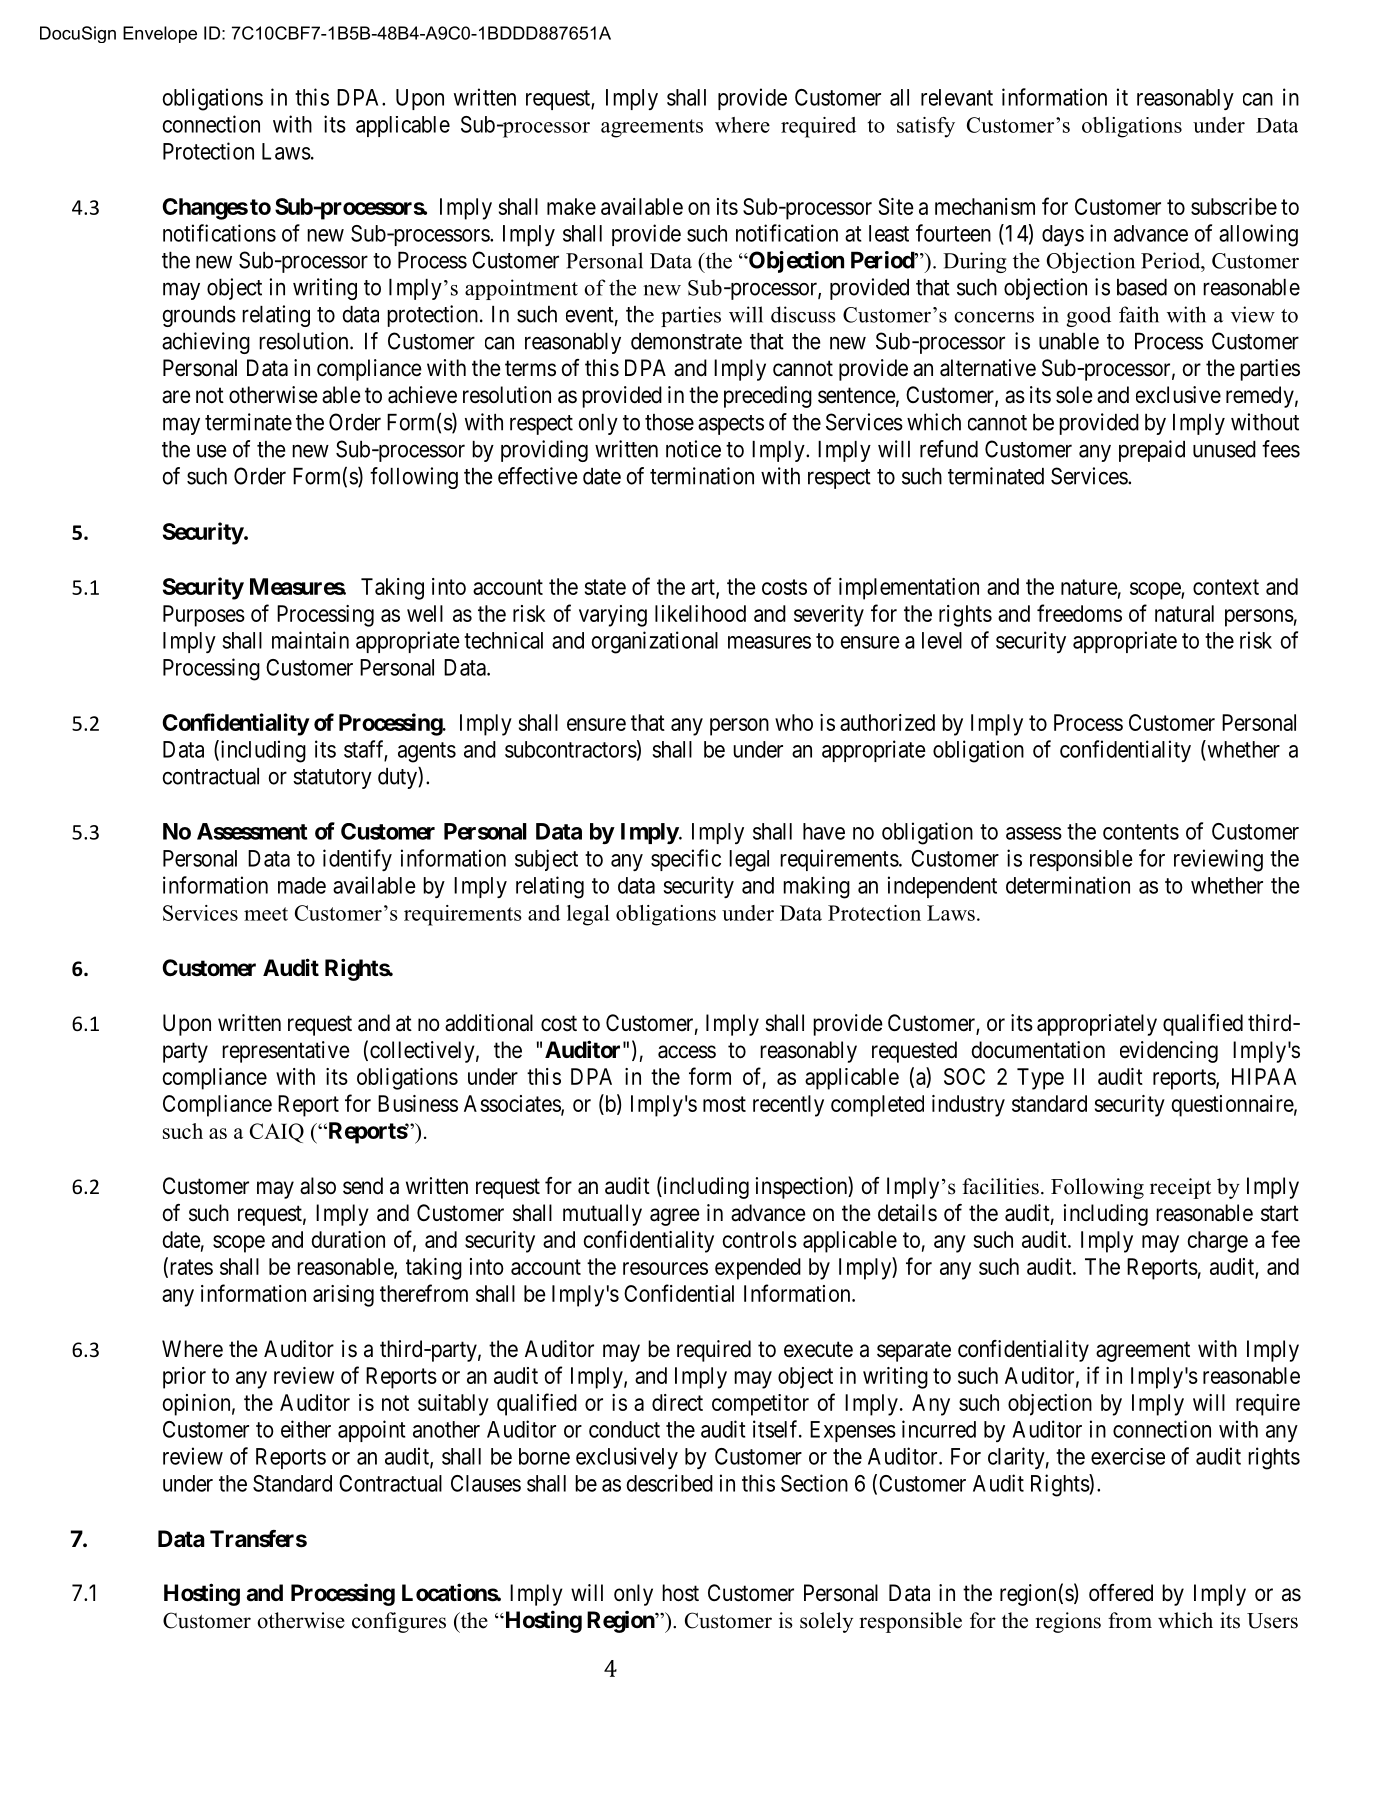 The image size is (1388, 1796). What do you see at coordinates (1234, 206) in the page?
I see `subscribe` at bounding box center [1234, 206].
